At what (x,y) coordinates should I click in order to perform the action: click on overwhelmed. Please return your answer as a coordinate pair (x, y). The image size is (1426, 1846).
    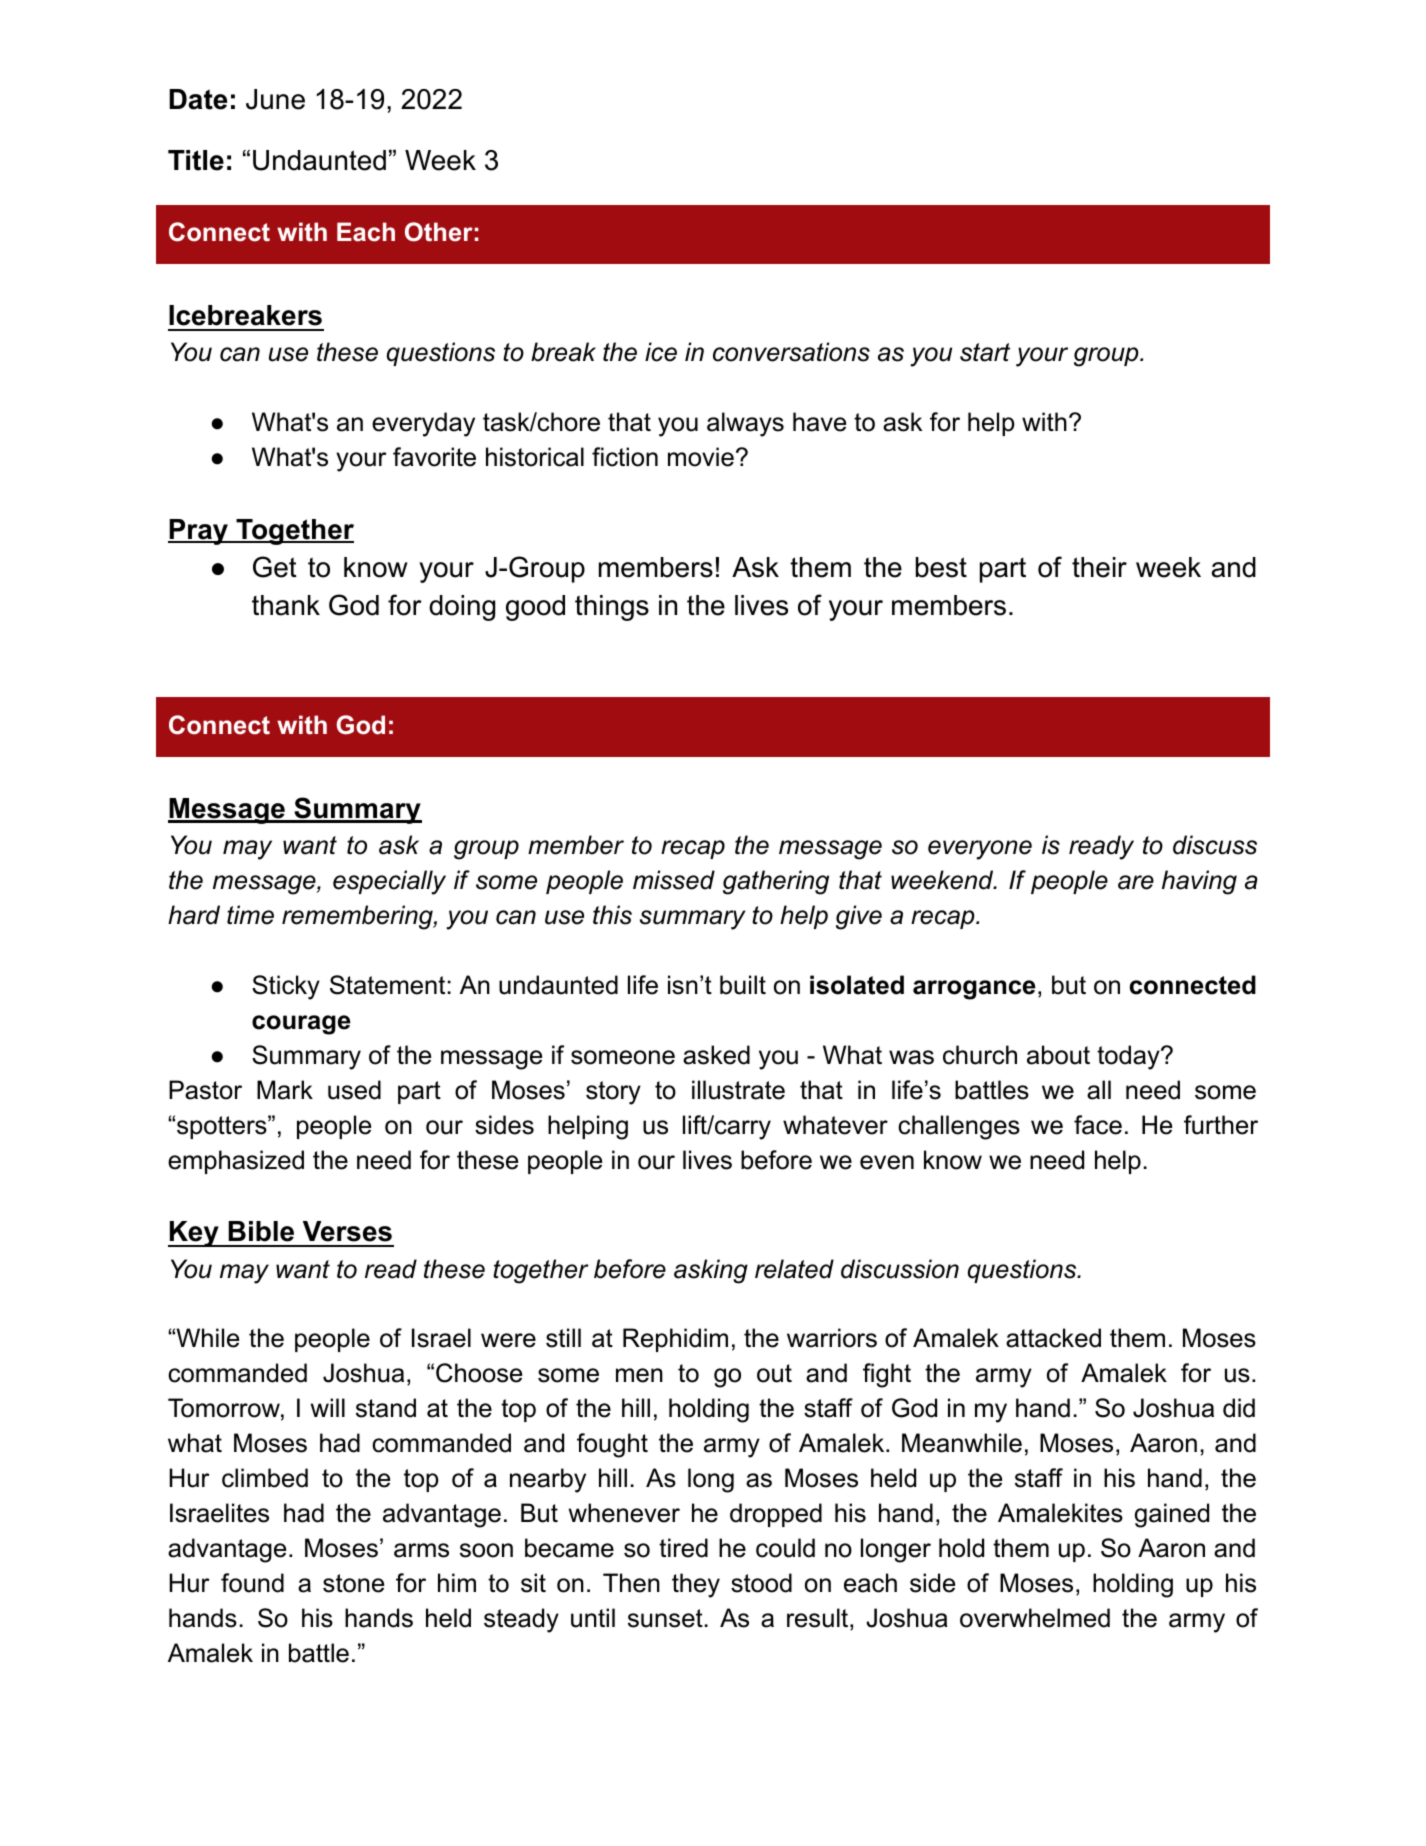
    Looking at the image, I should click on (1035, 1618).
